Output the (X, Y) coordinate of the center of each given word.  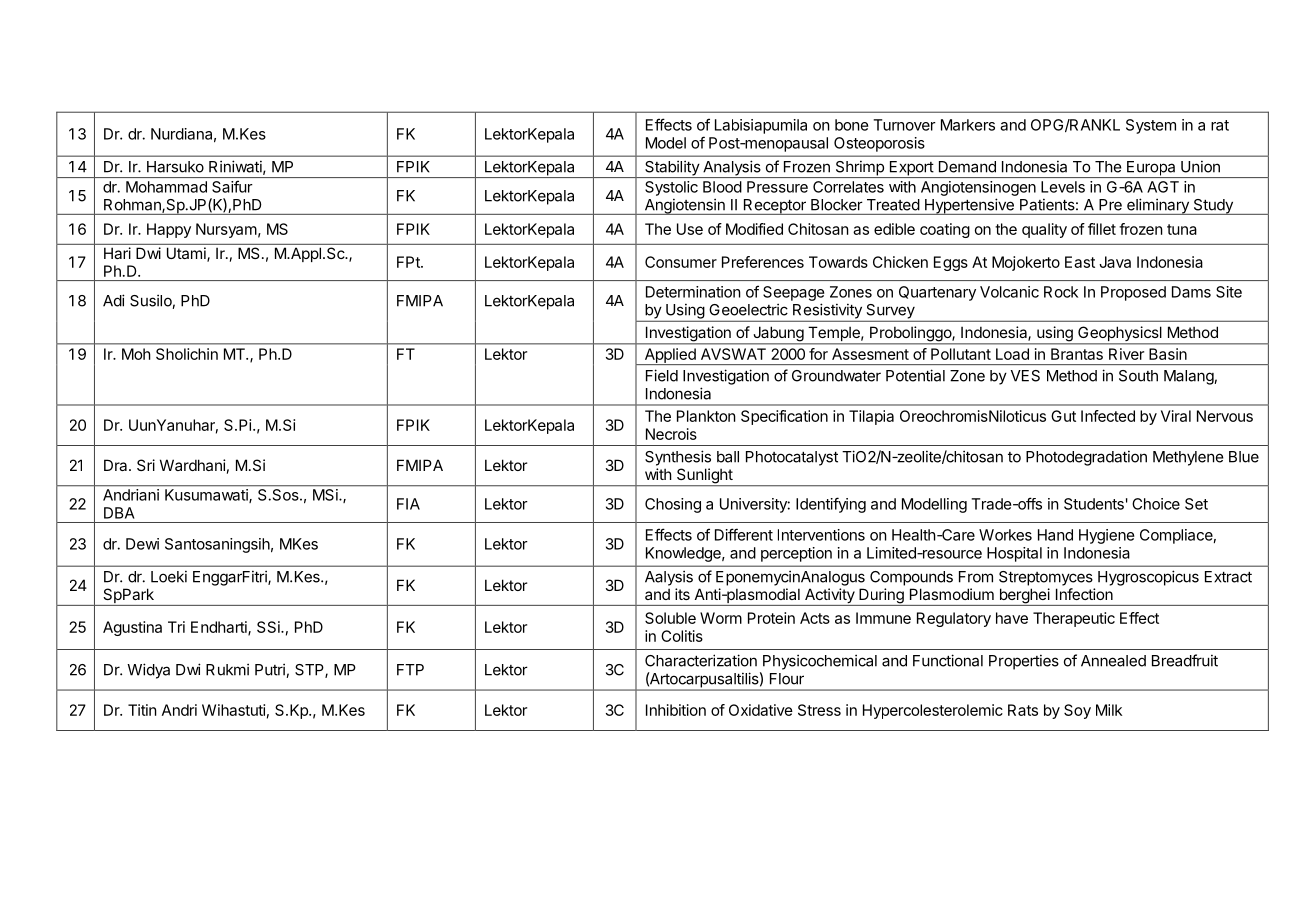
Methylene (1188, 458)
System (1151, 126)
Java (1115, 262)
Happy (169, 230)
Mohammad (166, 187)
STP (310, 671)
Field (662, 375)
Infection (1084, 594)
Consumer (681, 262)
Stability (672, 169)
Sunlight (704, 477)
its (682, 594)
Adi (114, 300)
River (1126, 354)
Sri (146, 465)
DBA (119, 513)
